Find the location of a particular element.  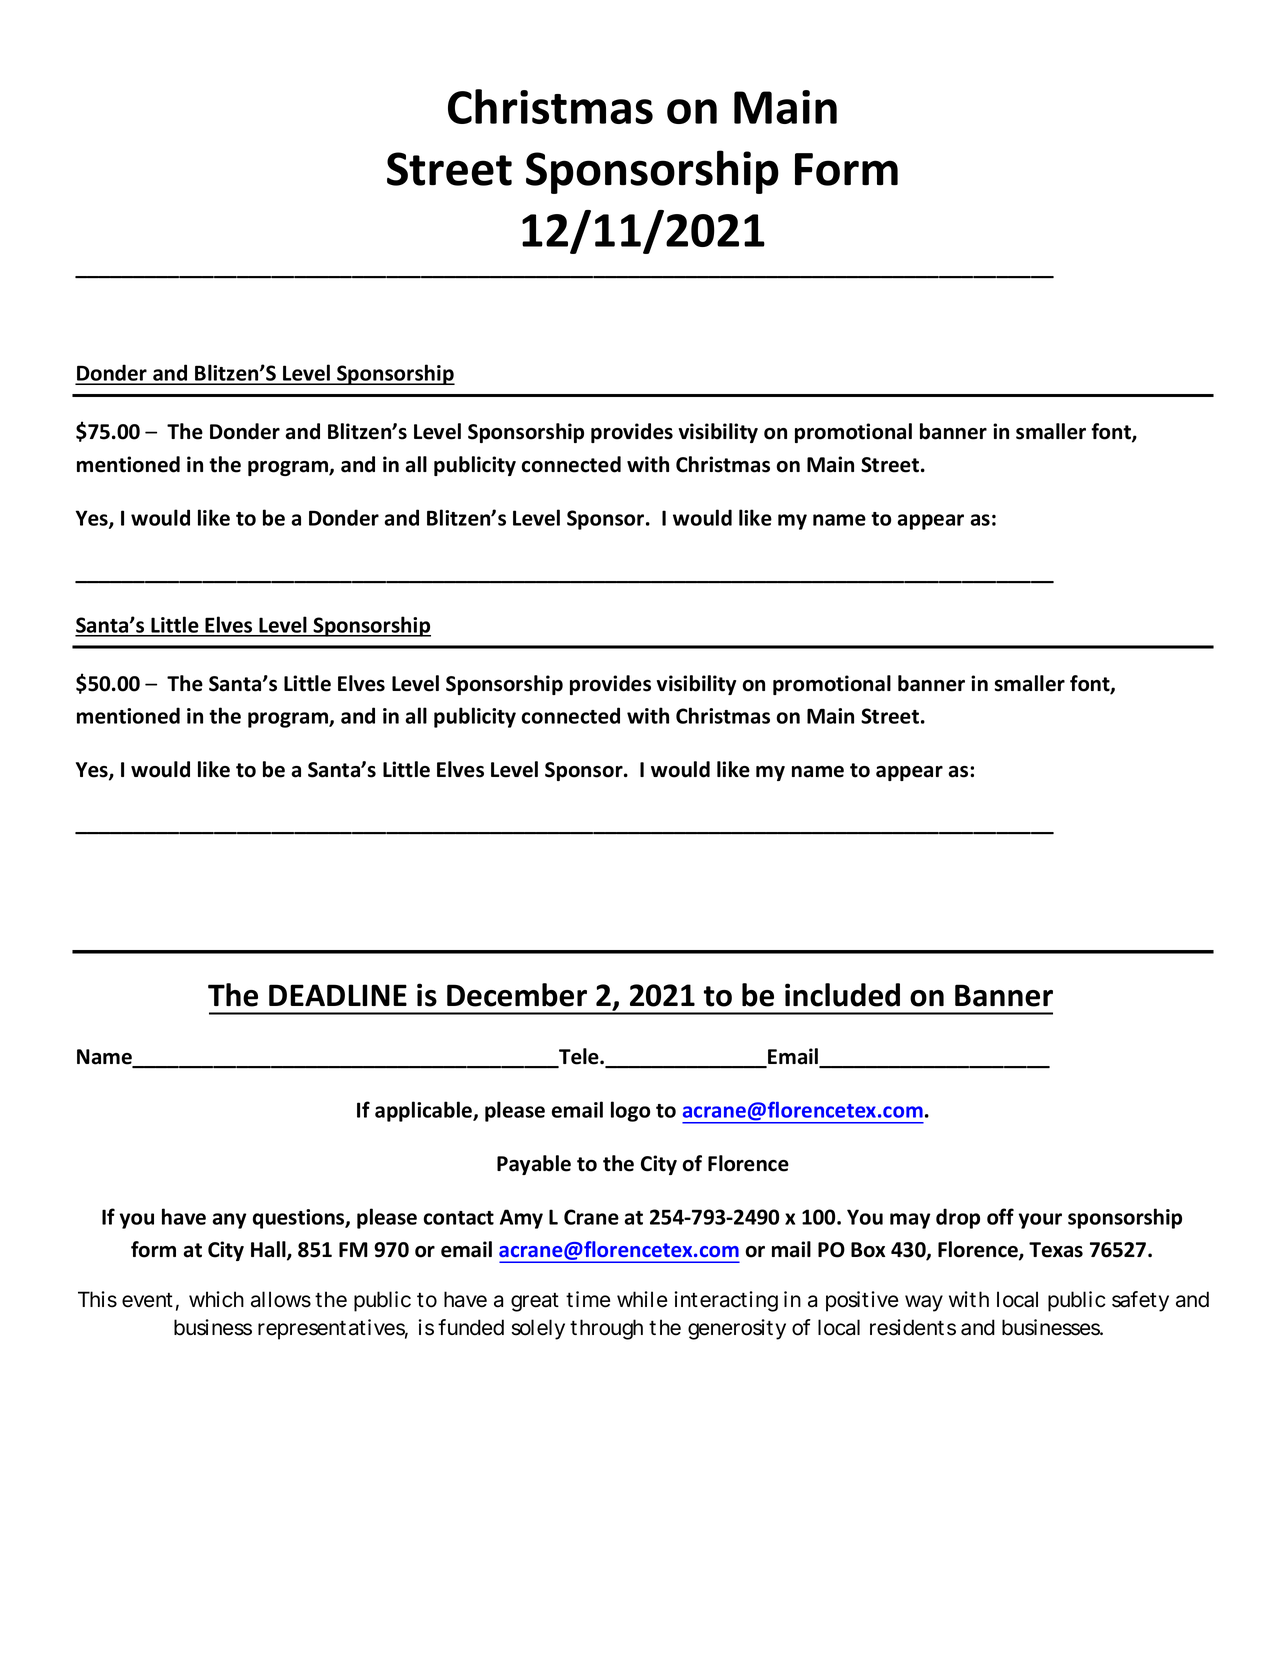

which is located at coordinates (216, 1299).
